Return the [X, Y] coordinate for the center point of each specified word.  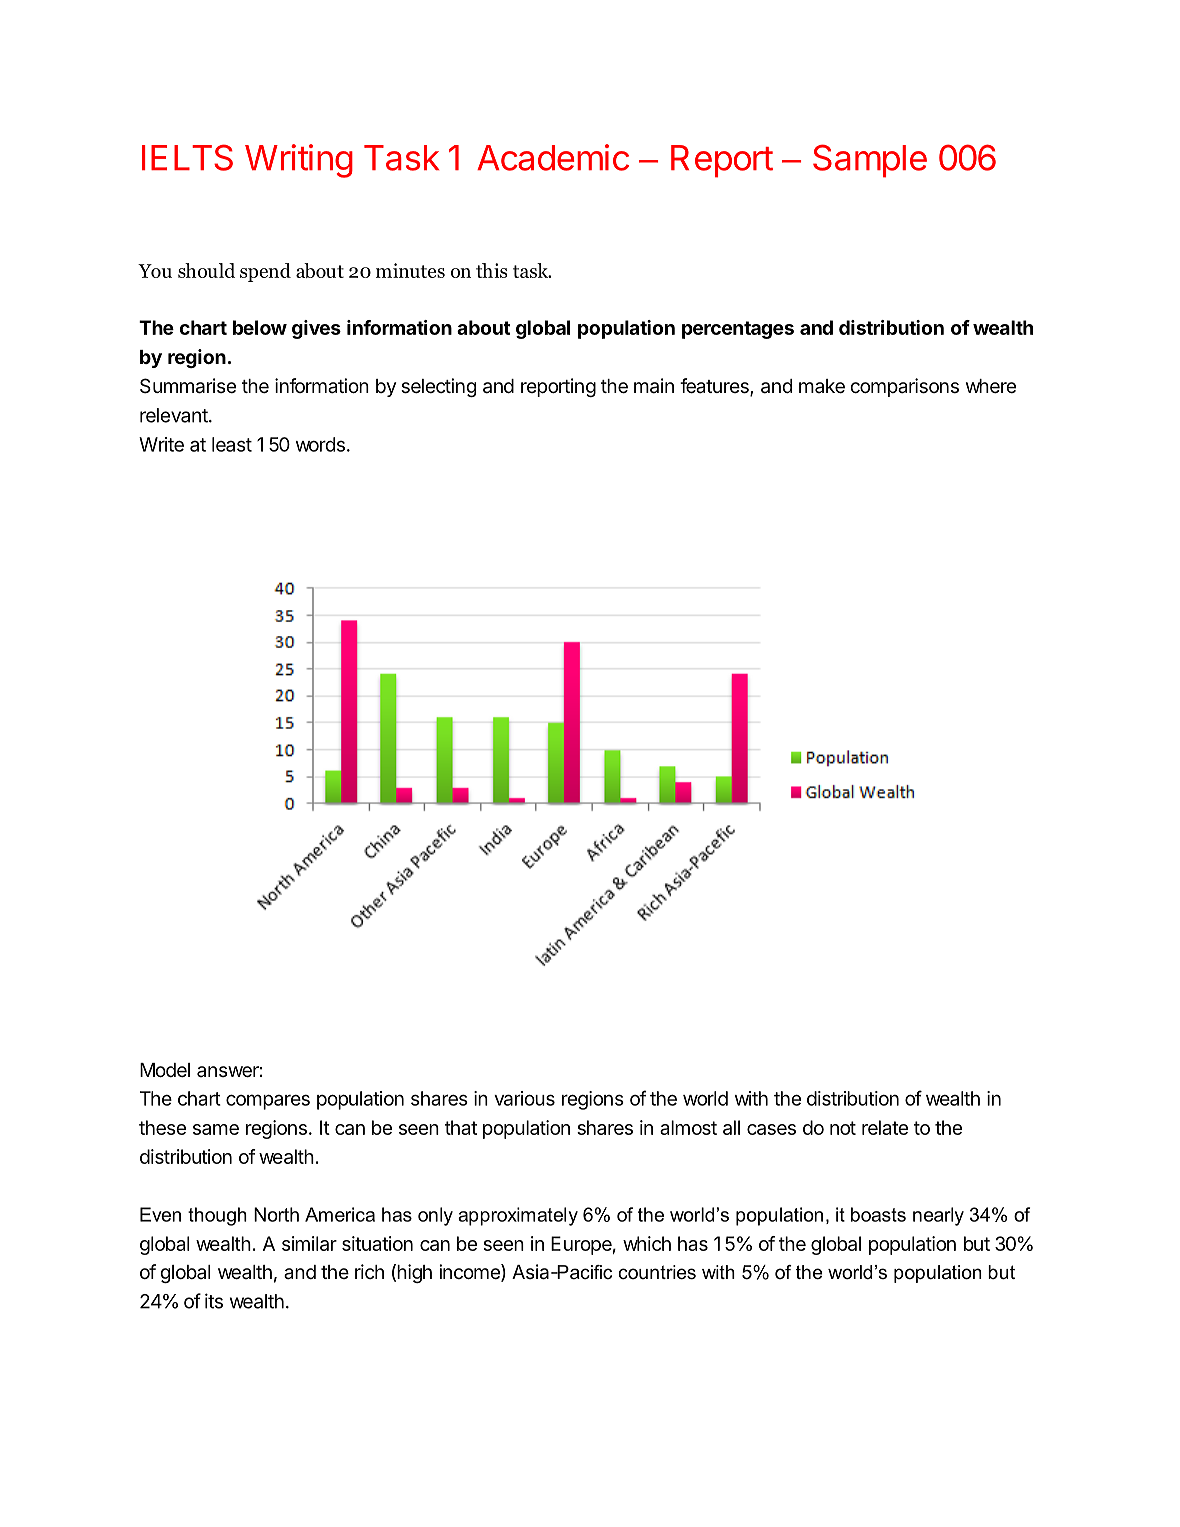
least [232, 444]
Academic [553, 157]
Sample [870, 161]
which [647, 1243]
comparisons [904, 387]
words [320, 444]
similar [309, 1243]
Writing [299, 161]
